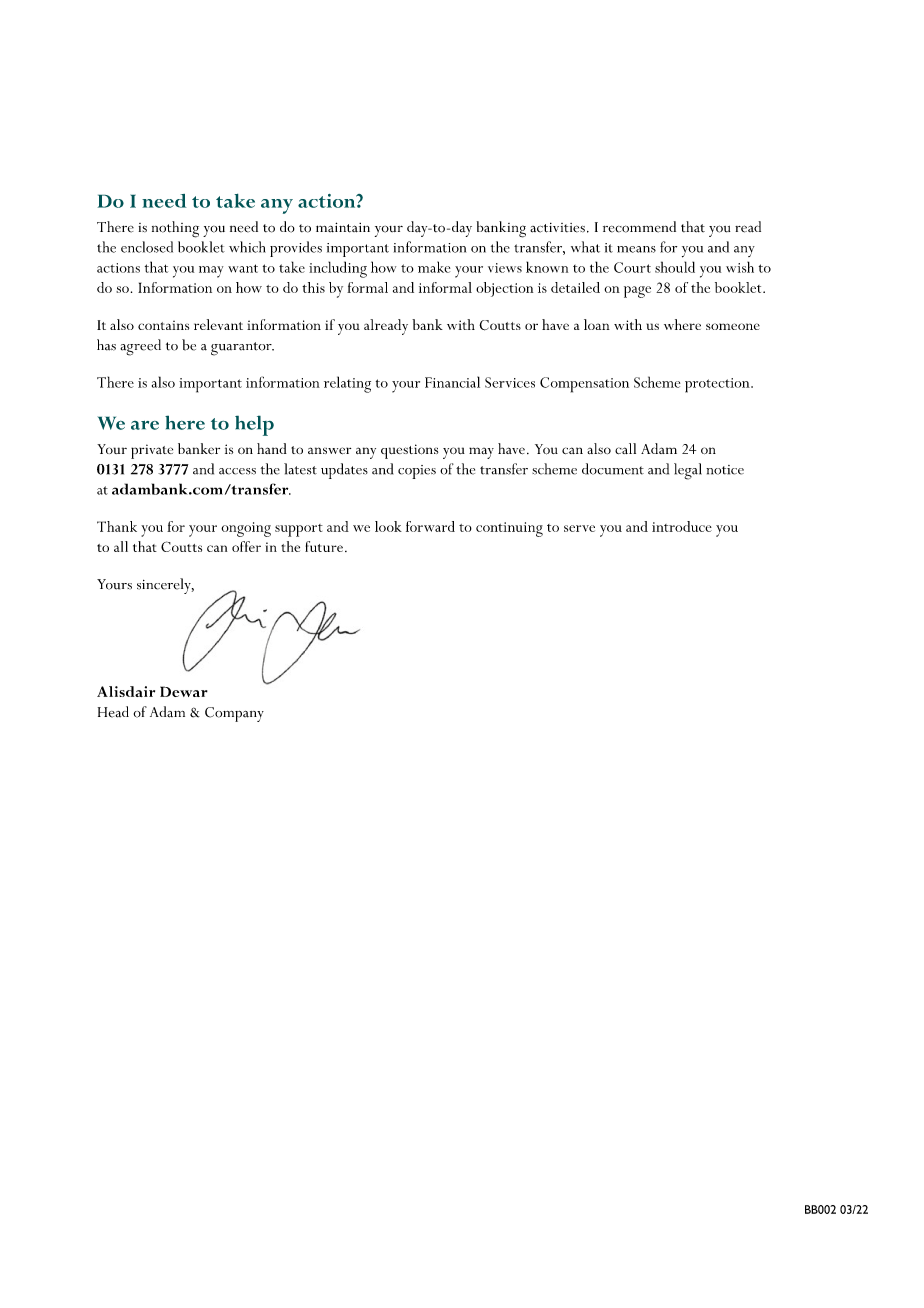 The height and width of the document is (1308, 924). I want to click on introduce, so click(682, 526).
